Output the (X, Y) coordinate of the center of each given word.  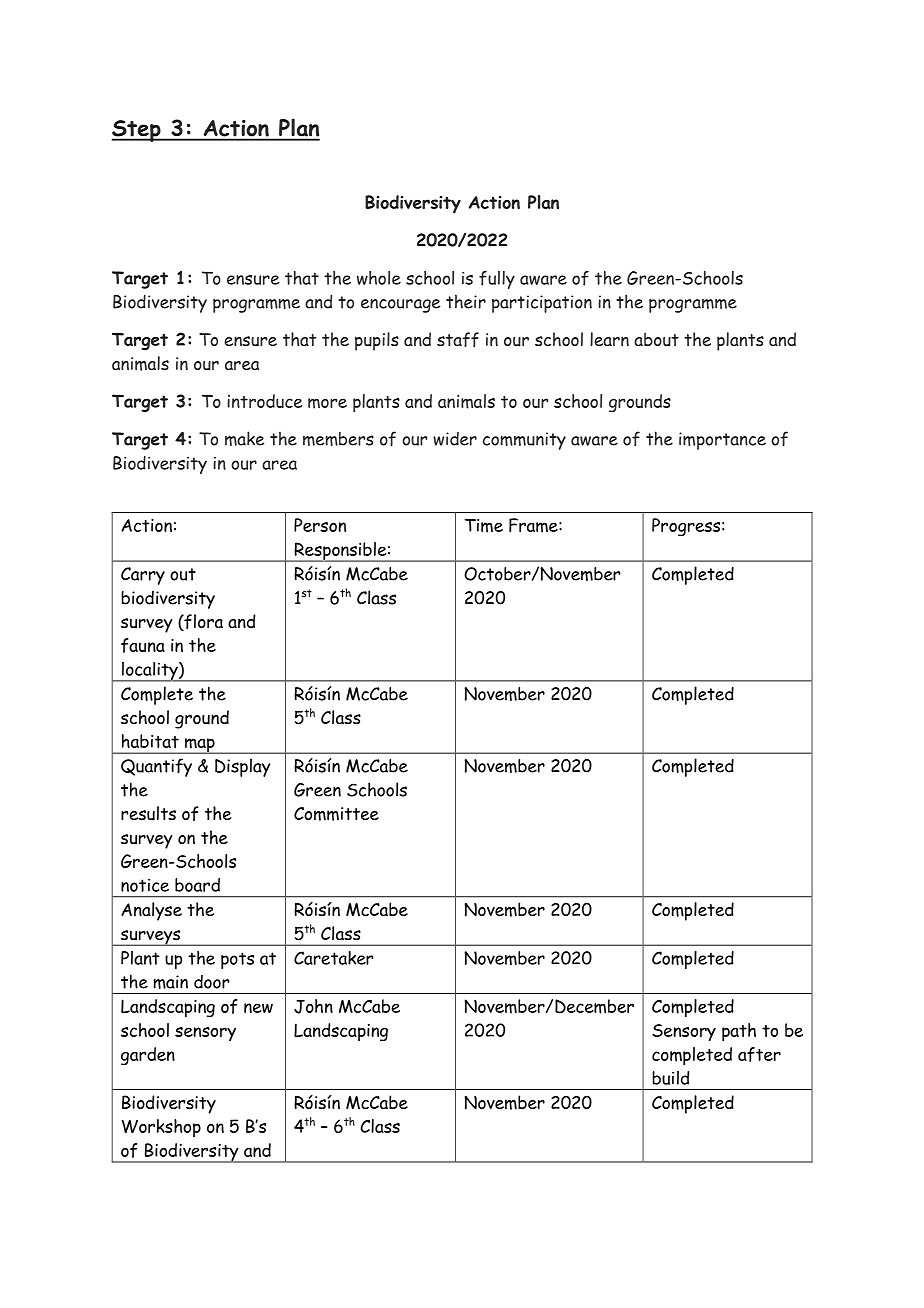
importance (722, 441)
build (670, 1078)
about (656, 339)
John (313, 1006)
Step (137, 131)
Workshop (161, 1128)
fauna (143, 645)
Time (484, 526)
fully (497, 280)
